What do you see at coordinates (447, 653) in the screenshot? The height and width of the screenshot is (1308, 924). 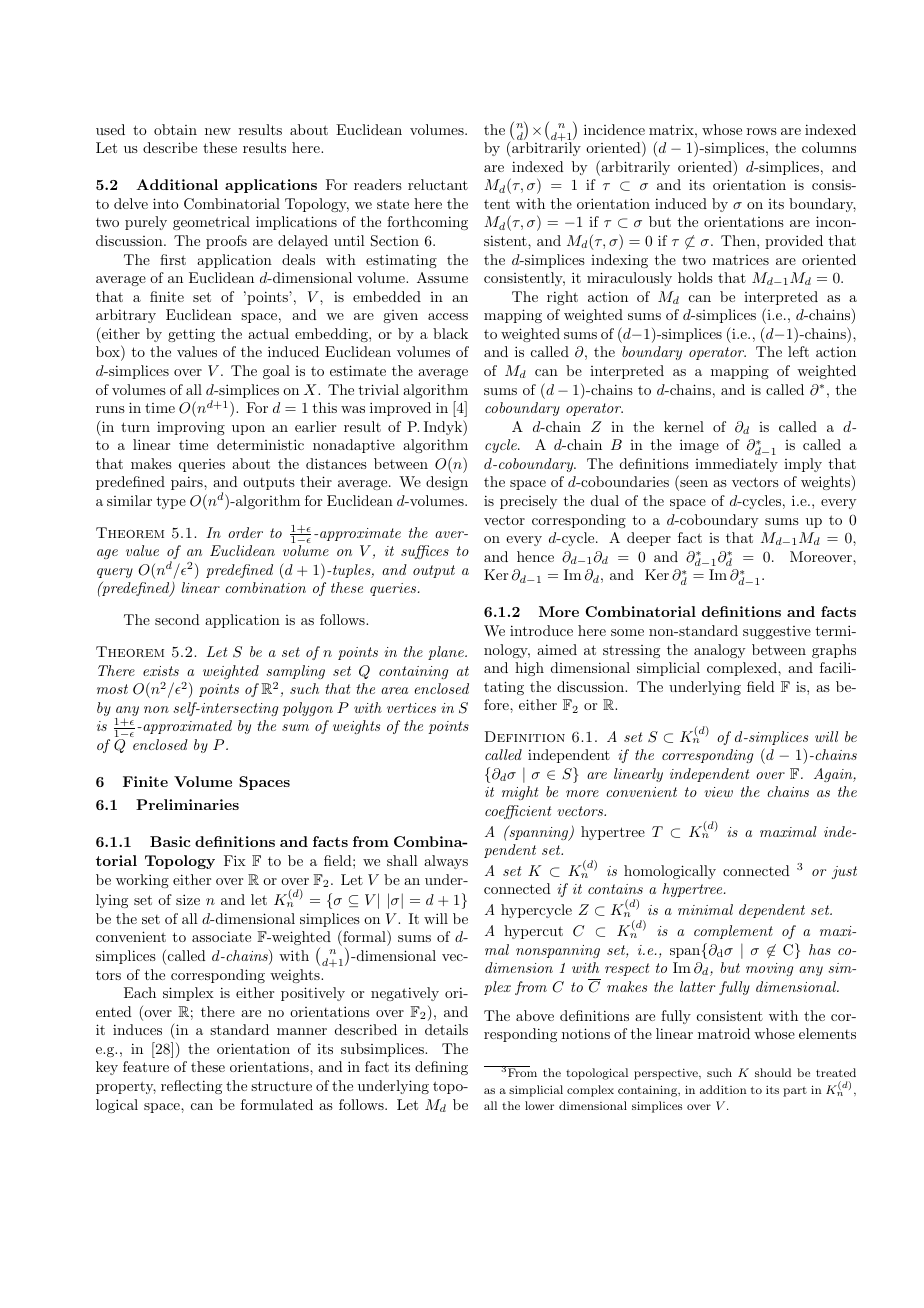 I see `plane` at bounding box center [447, 653].
